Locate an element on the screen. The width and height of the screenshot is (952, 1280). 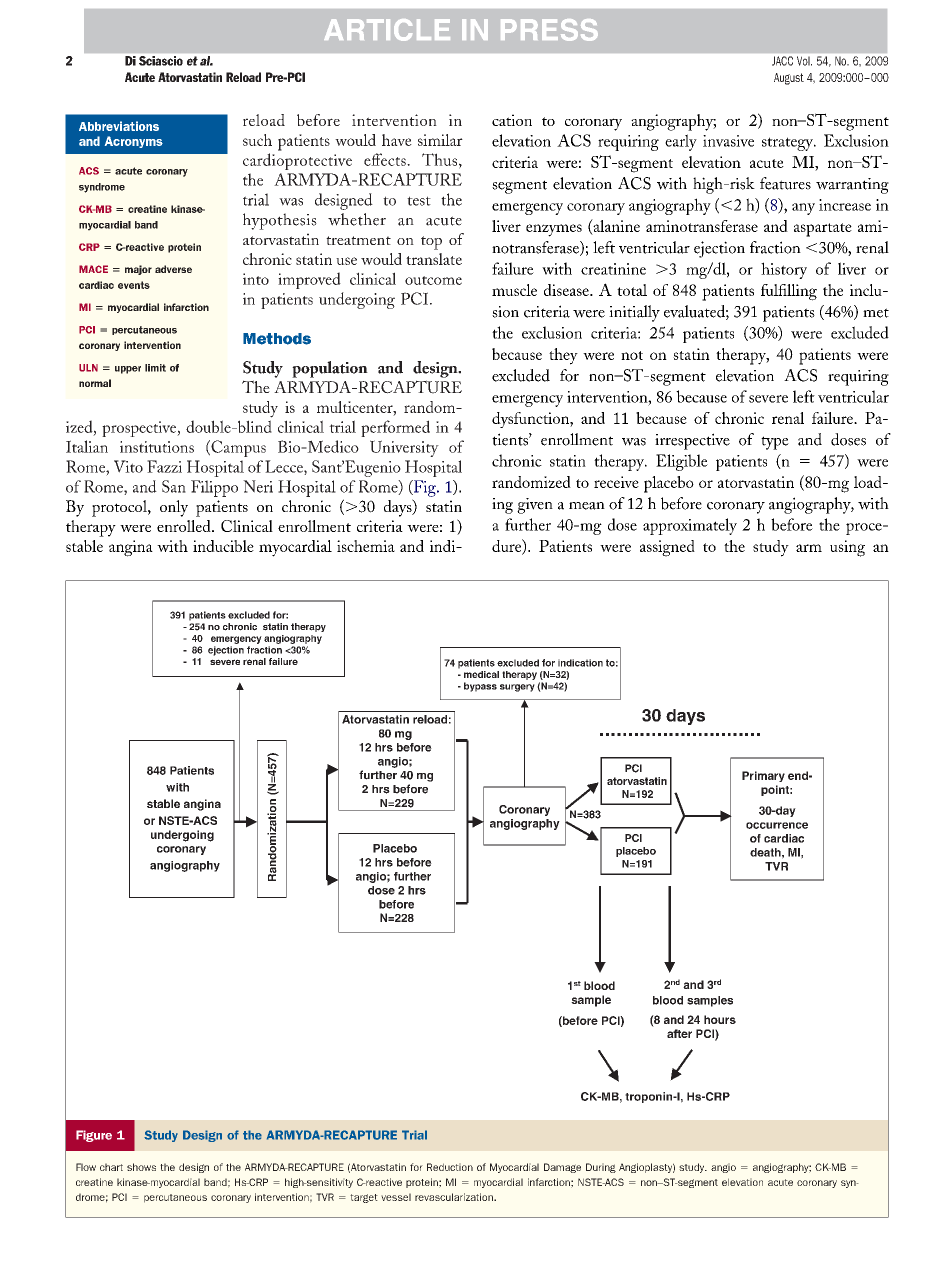
PRESS is located at coordinates (549, 30).
